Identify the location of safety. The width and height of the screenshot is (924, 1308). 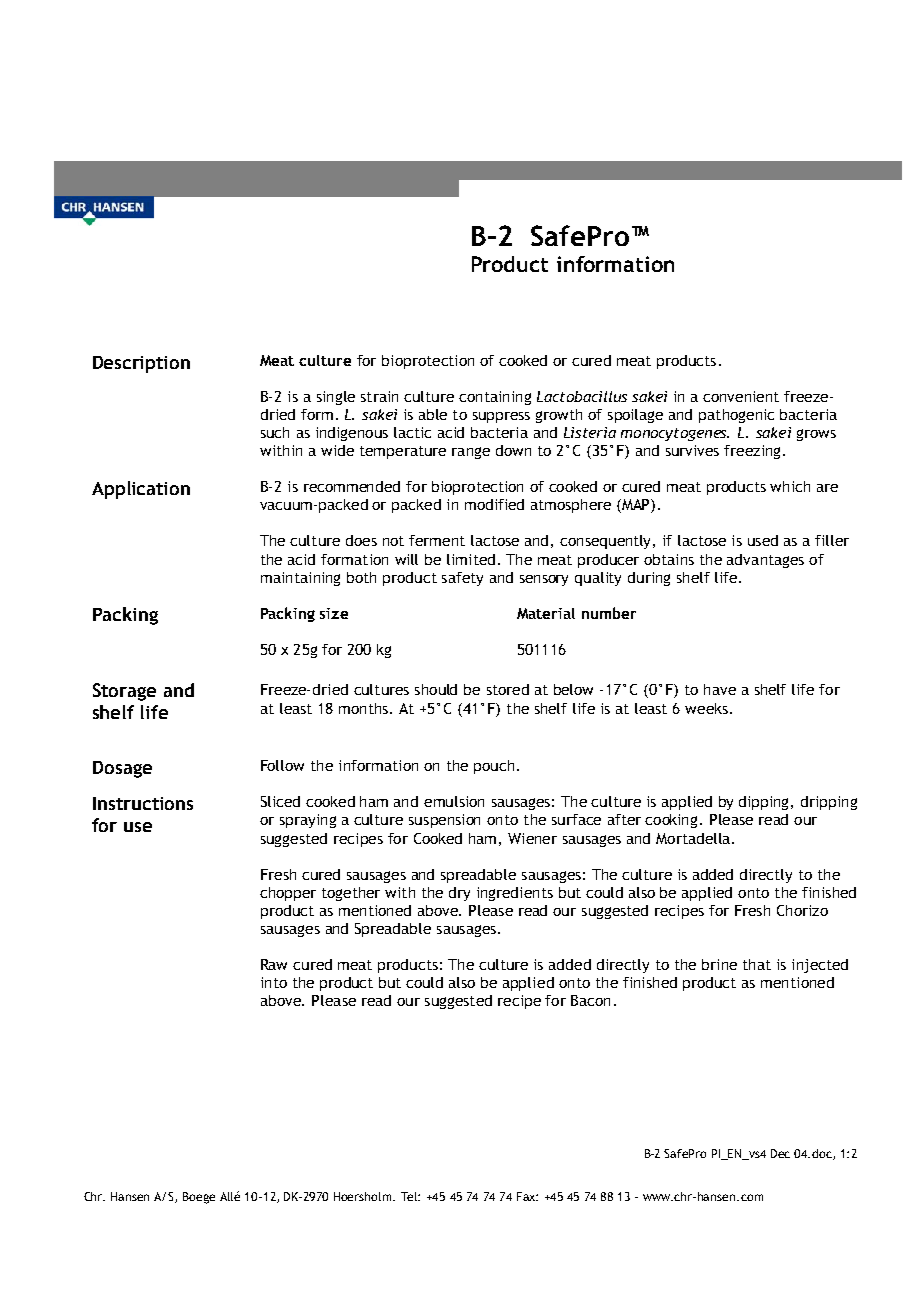
(462, 579).
